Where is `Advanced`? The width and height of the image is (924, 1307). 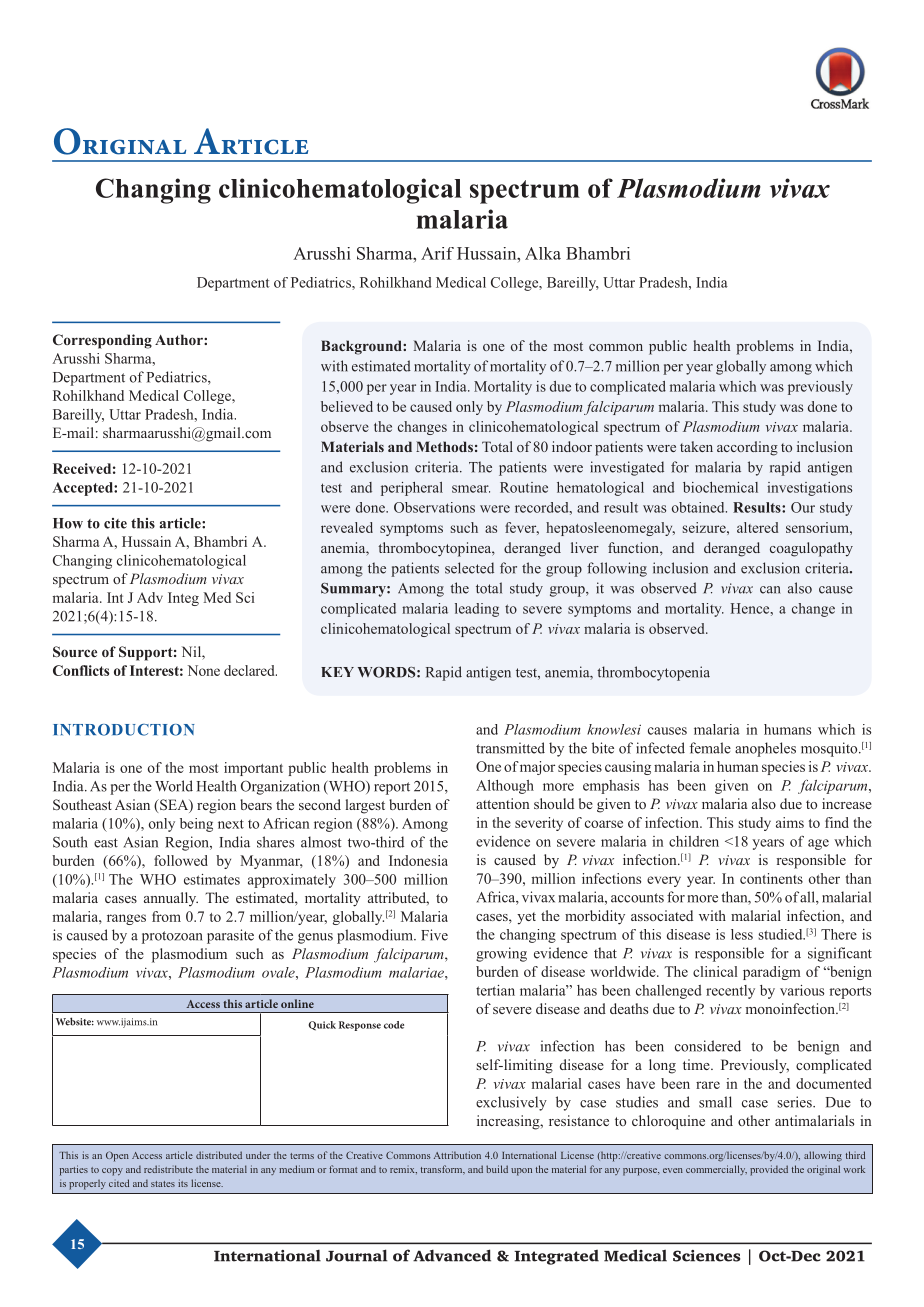
Advanced is located at coordinates (452, 1255).
